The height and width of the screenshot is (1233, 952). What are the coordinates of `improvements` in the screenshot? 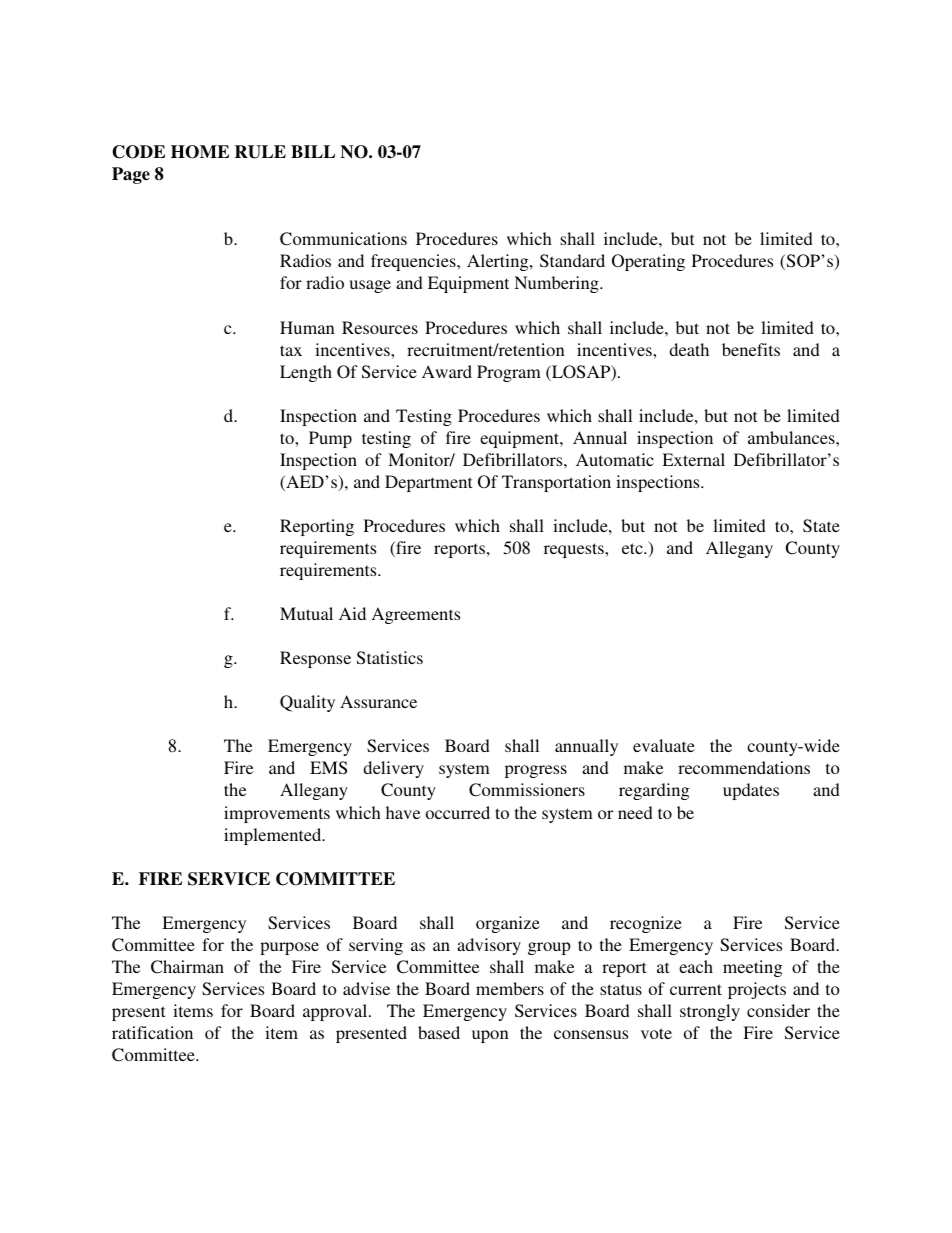 It's located at (277, 814).
